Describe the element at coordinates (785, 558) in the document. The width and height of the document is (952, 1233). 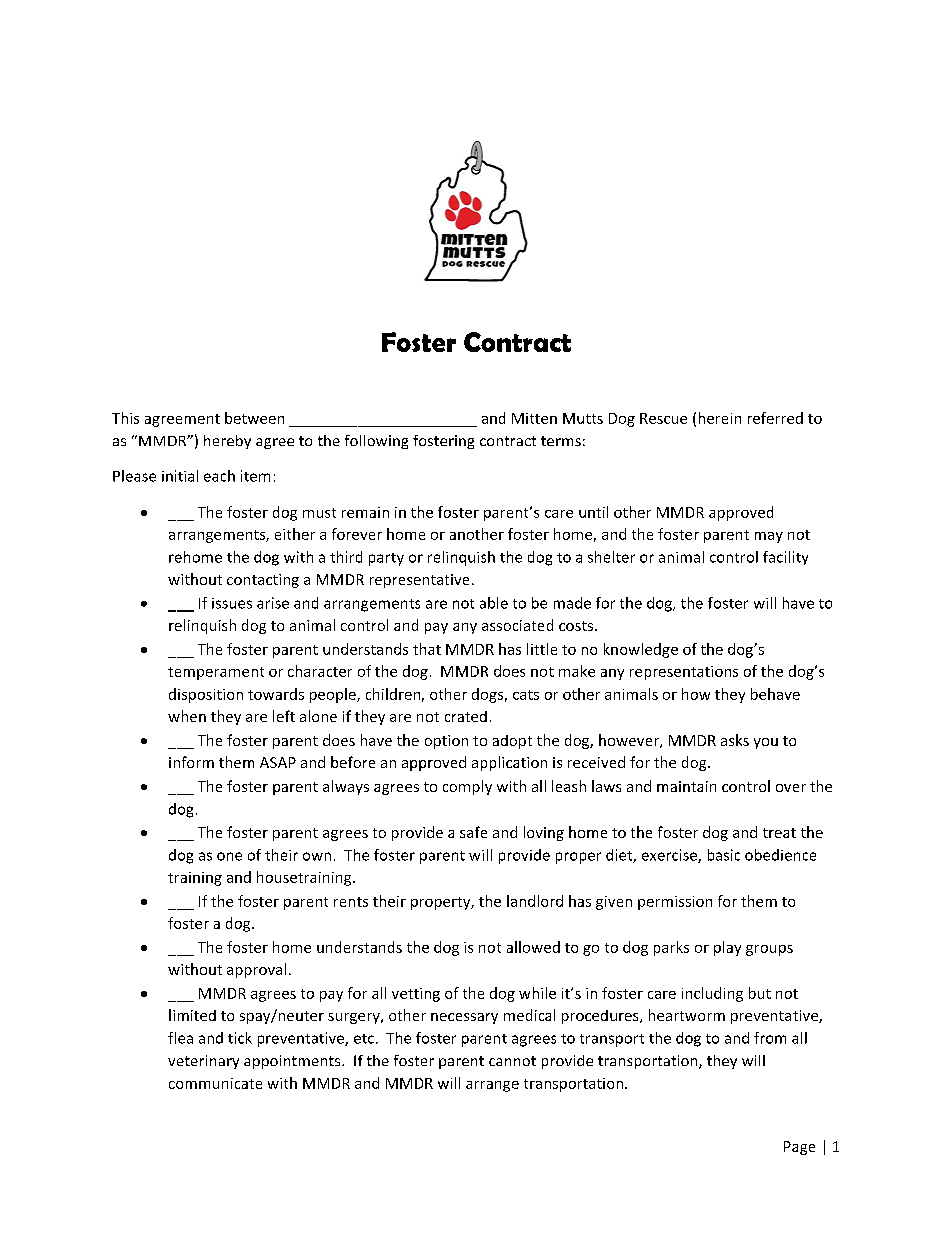
I see `facility` at that location.
